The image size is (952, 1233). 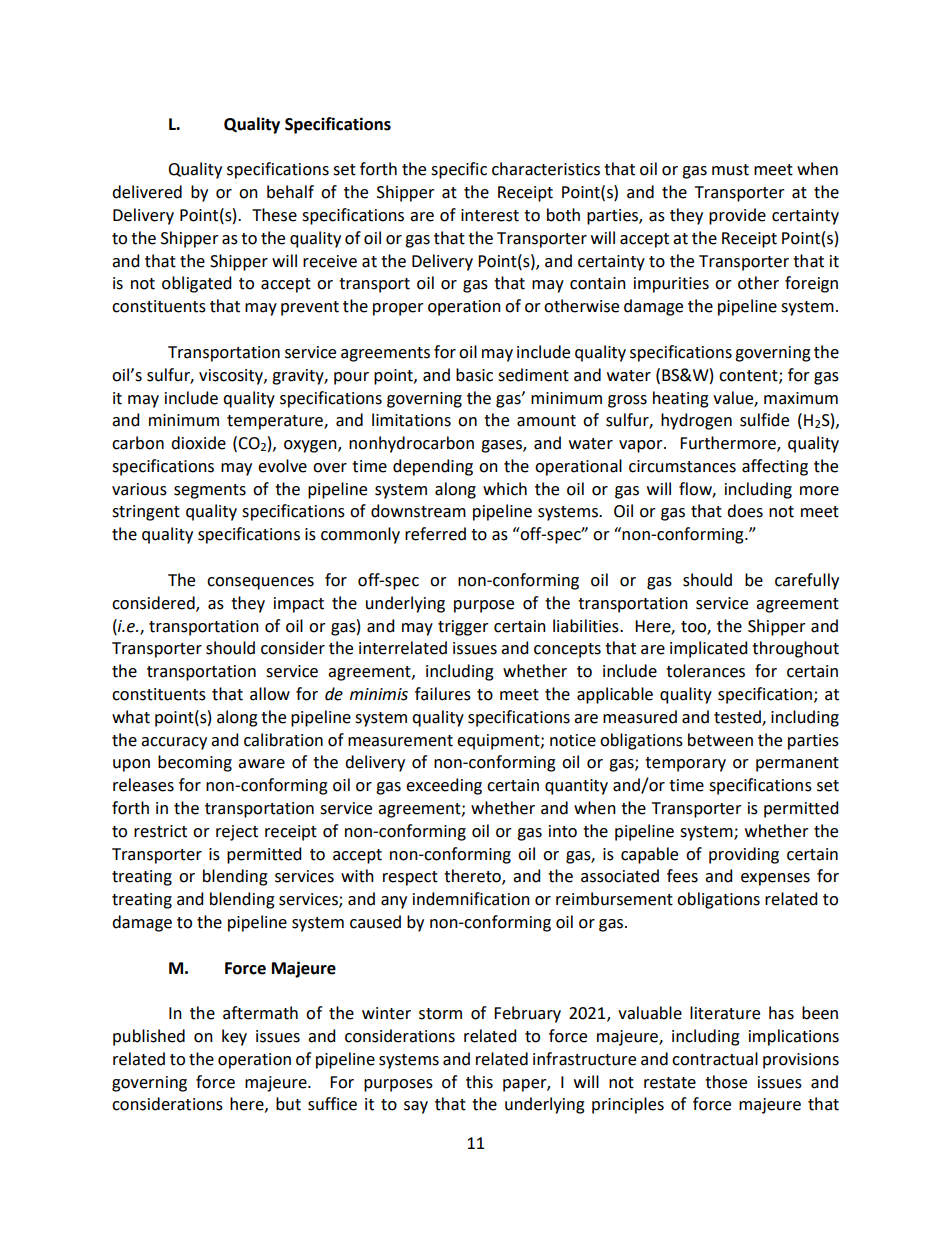 I want to click on becoming, so click(x=195, y=763).
